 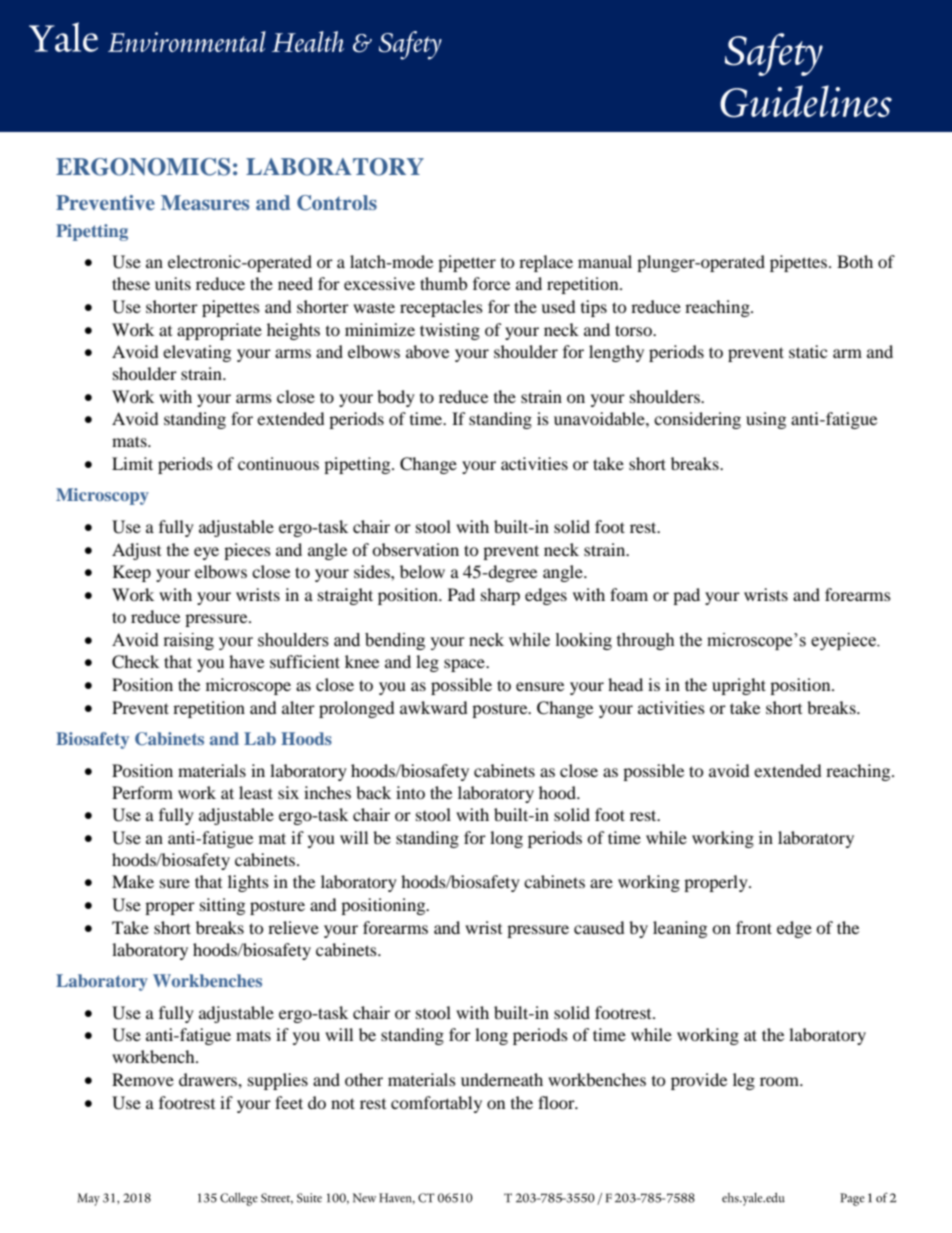 What do you see at coordinates (143, 1079) in the document?
I see `Remove` at bounding box center [143, 1079].
